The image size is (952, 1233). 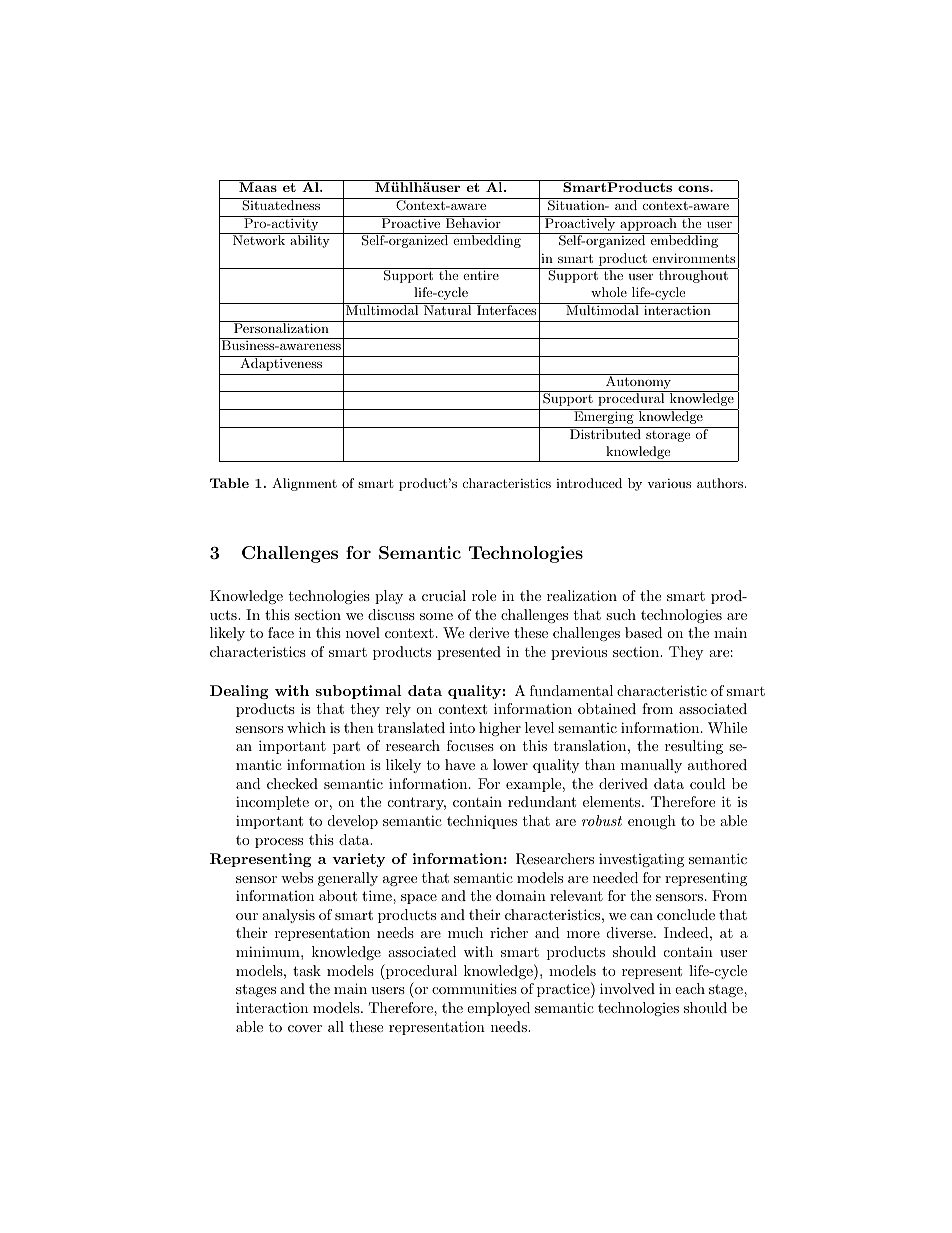 I want to click on based, so click(x=644, y=632).
